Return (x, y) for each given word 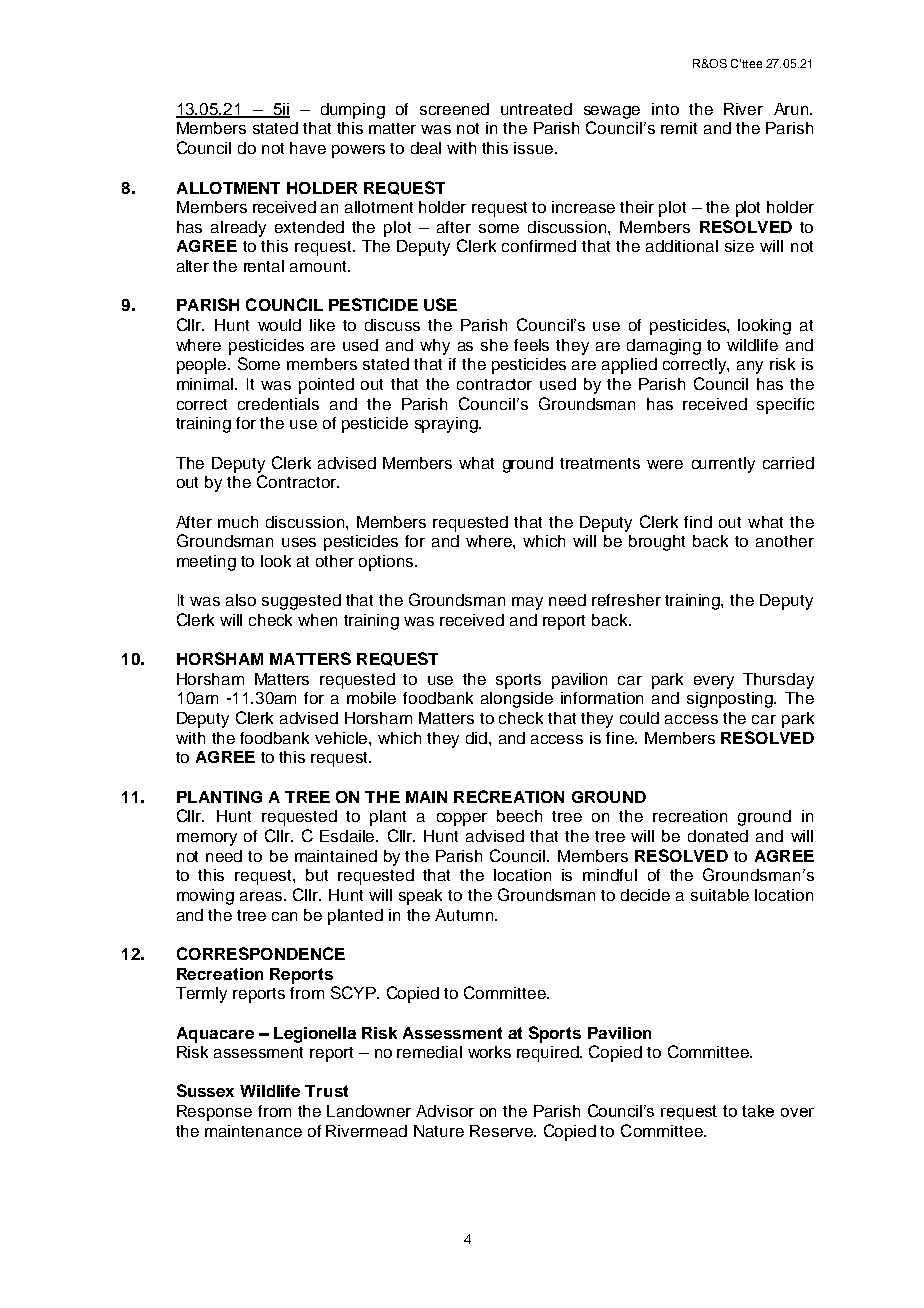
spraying (447, 425)
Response (214, 1113)
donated (718, 836)
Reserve (502, 1131)
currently (723, 465)
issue (533, 148)
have (308, 148)
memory (207, 839)
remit (679, 128)
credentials (278, 404)
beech (519, 816)
